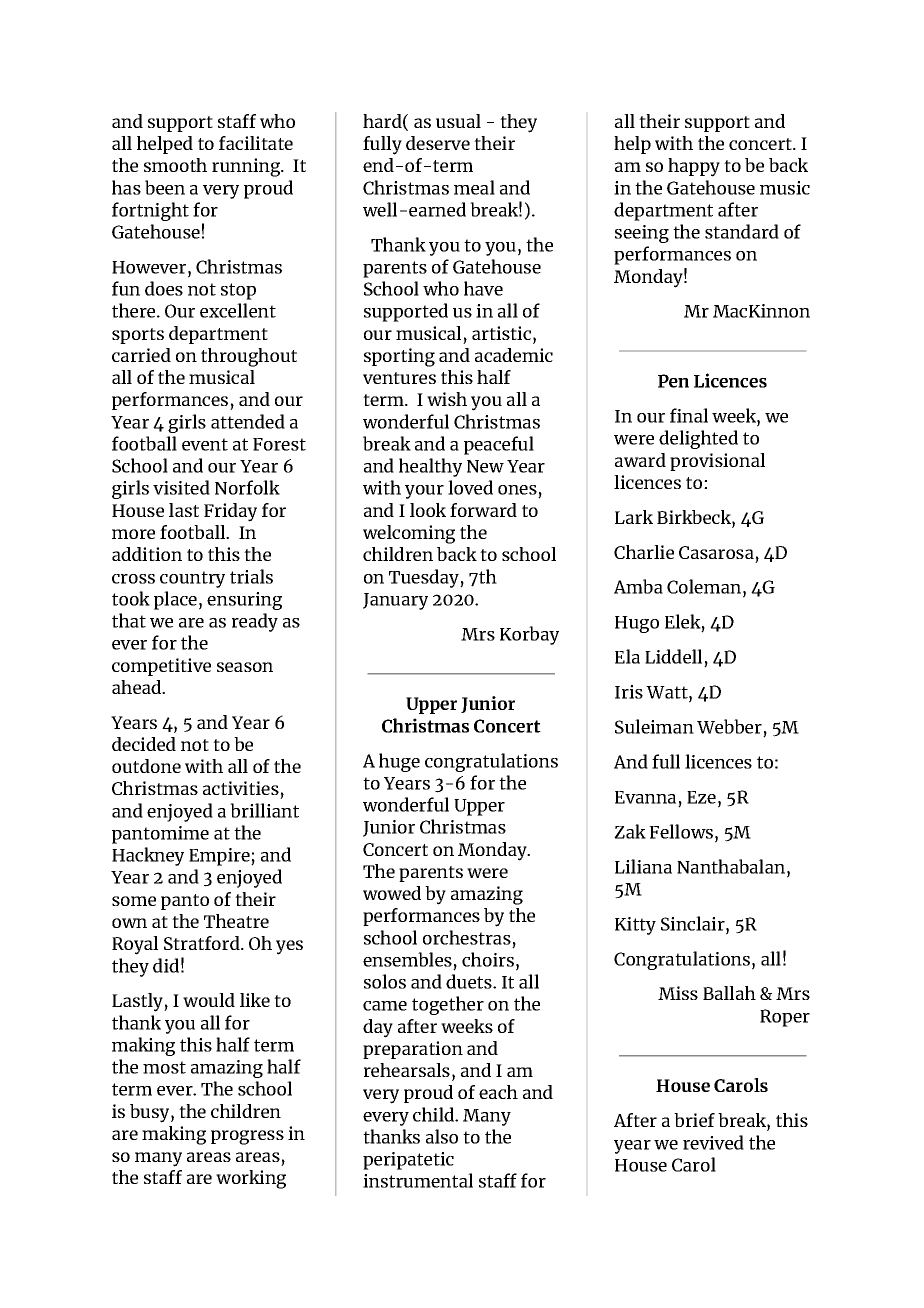 The height and width of the screenshot is (1308, 924). I want to click on happy, so click(694, 167).
